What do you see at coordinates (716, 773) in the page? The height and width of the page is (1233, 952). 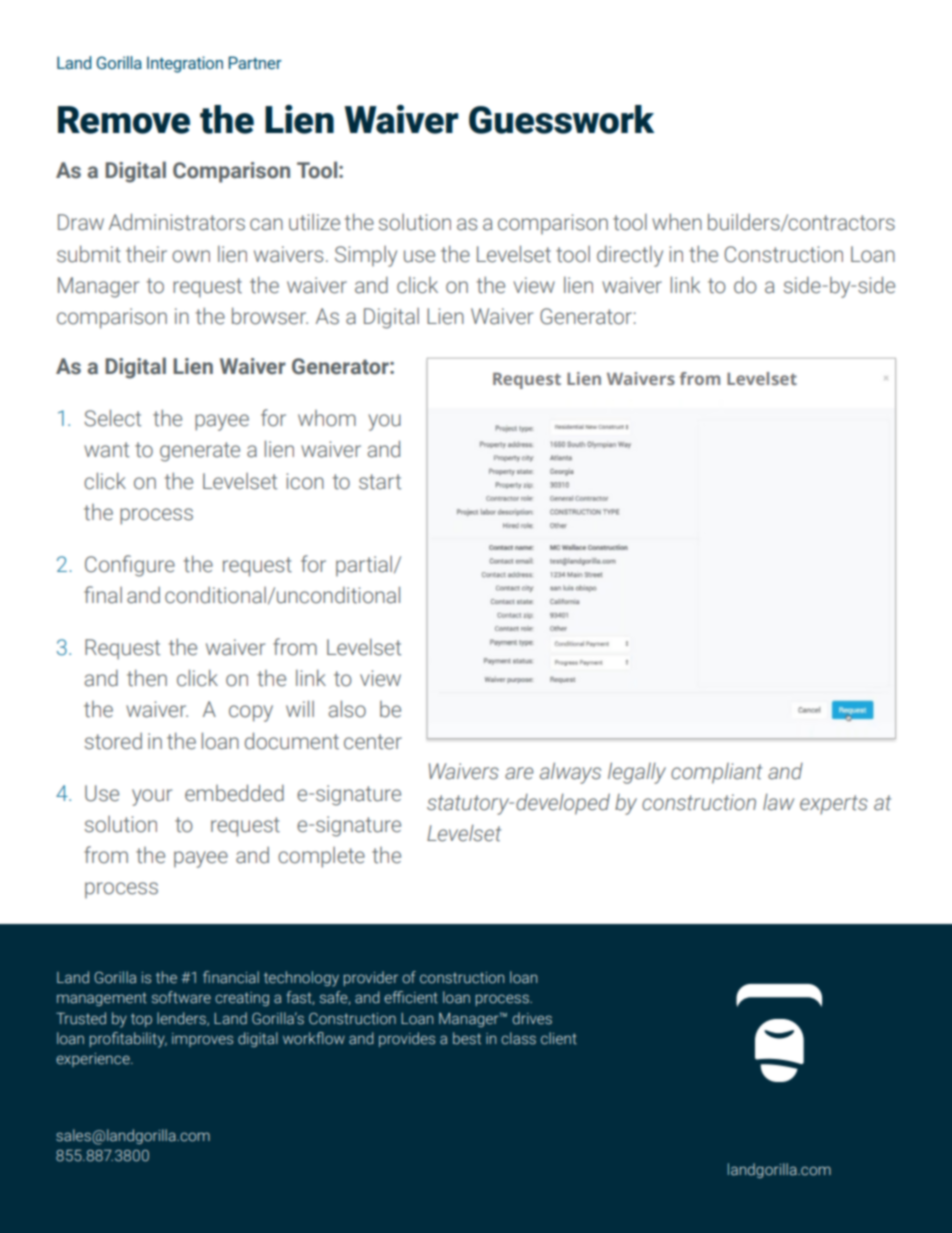 I see `compliant` at bounding box center [716, 773].
